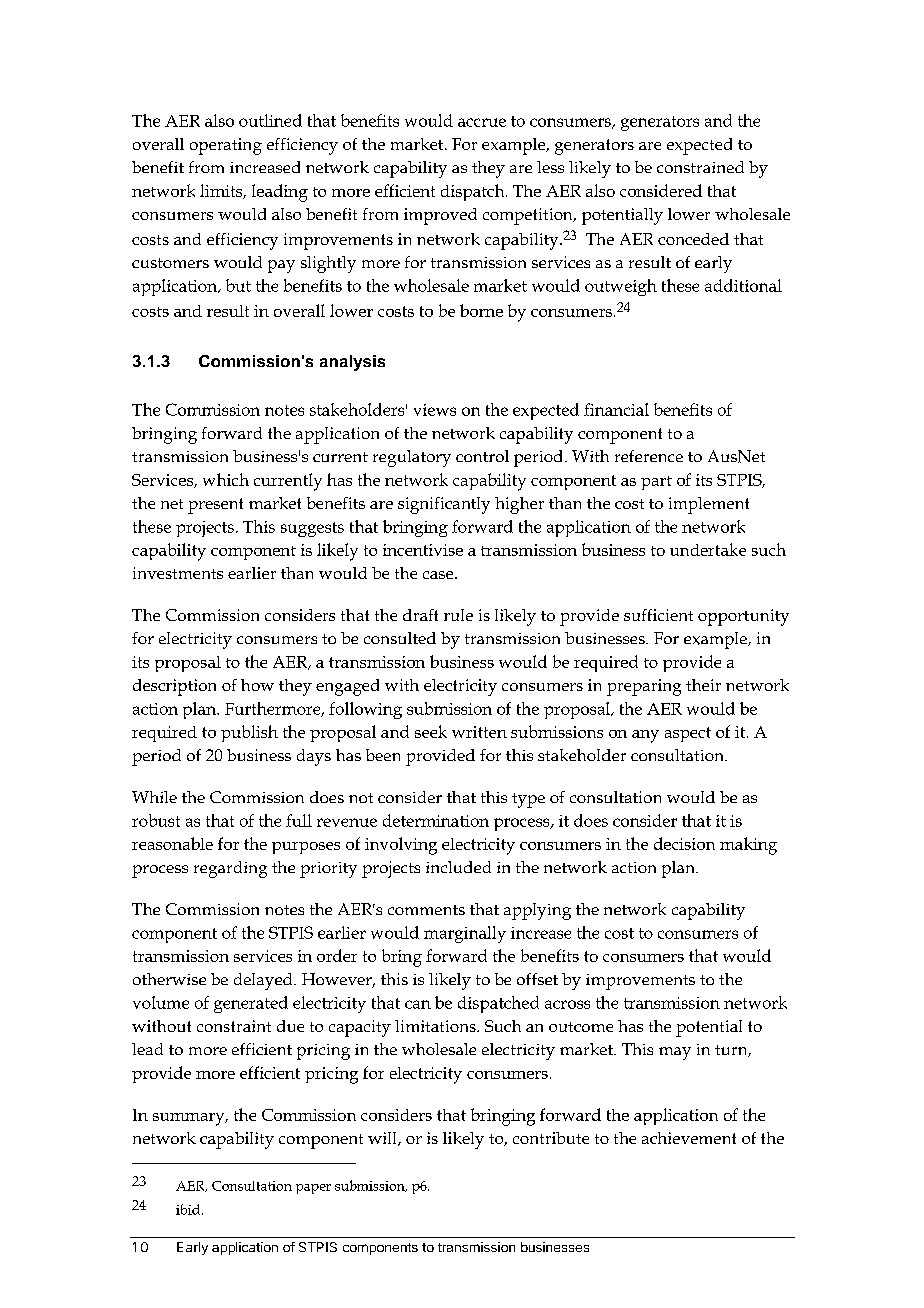 This screenshot has height=1308, width=924. What do you see at coordinates (482, 122) in the screenshot?
I see `accrue` at bounding box center [482, 122].
